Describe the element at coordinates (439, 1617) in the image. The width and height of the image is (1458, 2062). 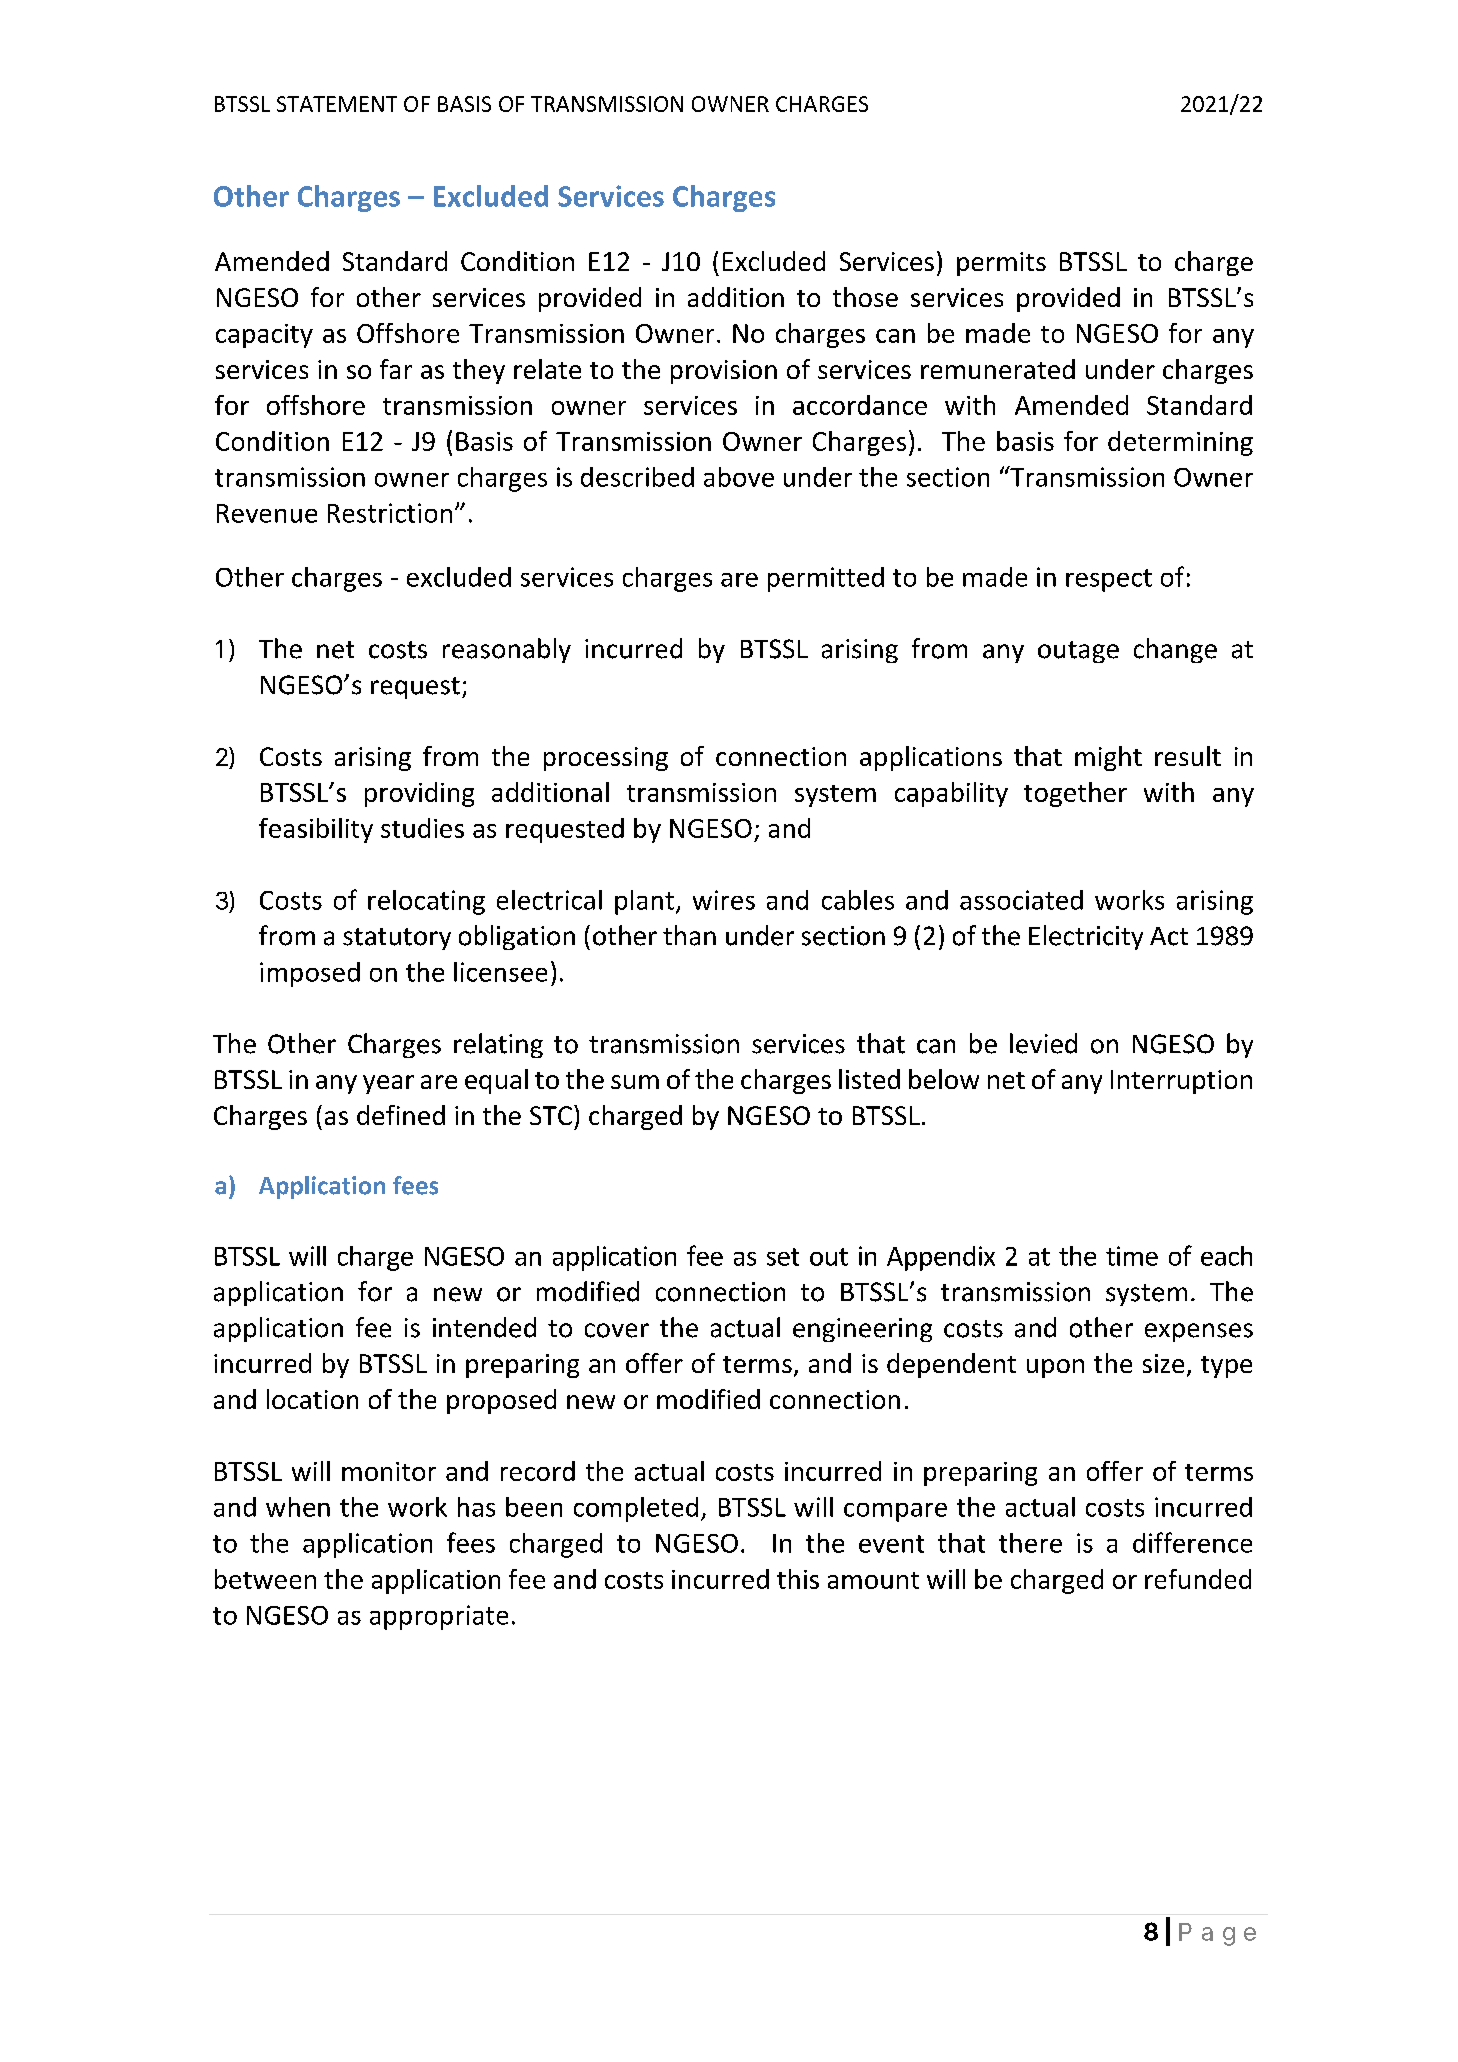
I see `appropriate` at that location.
